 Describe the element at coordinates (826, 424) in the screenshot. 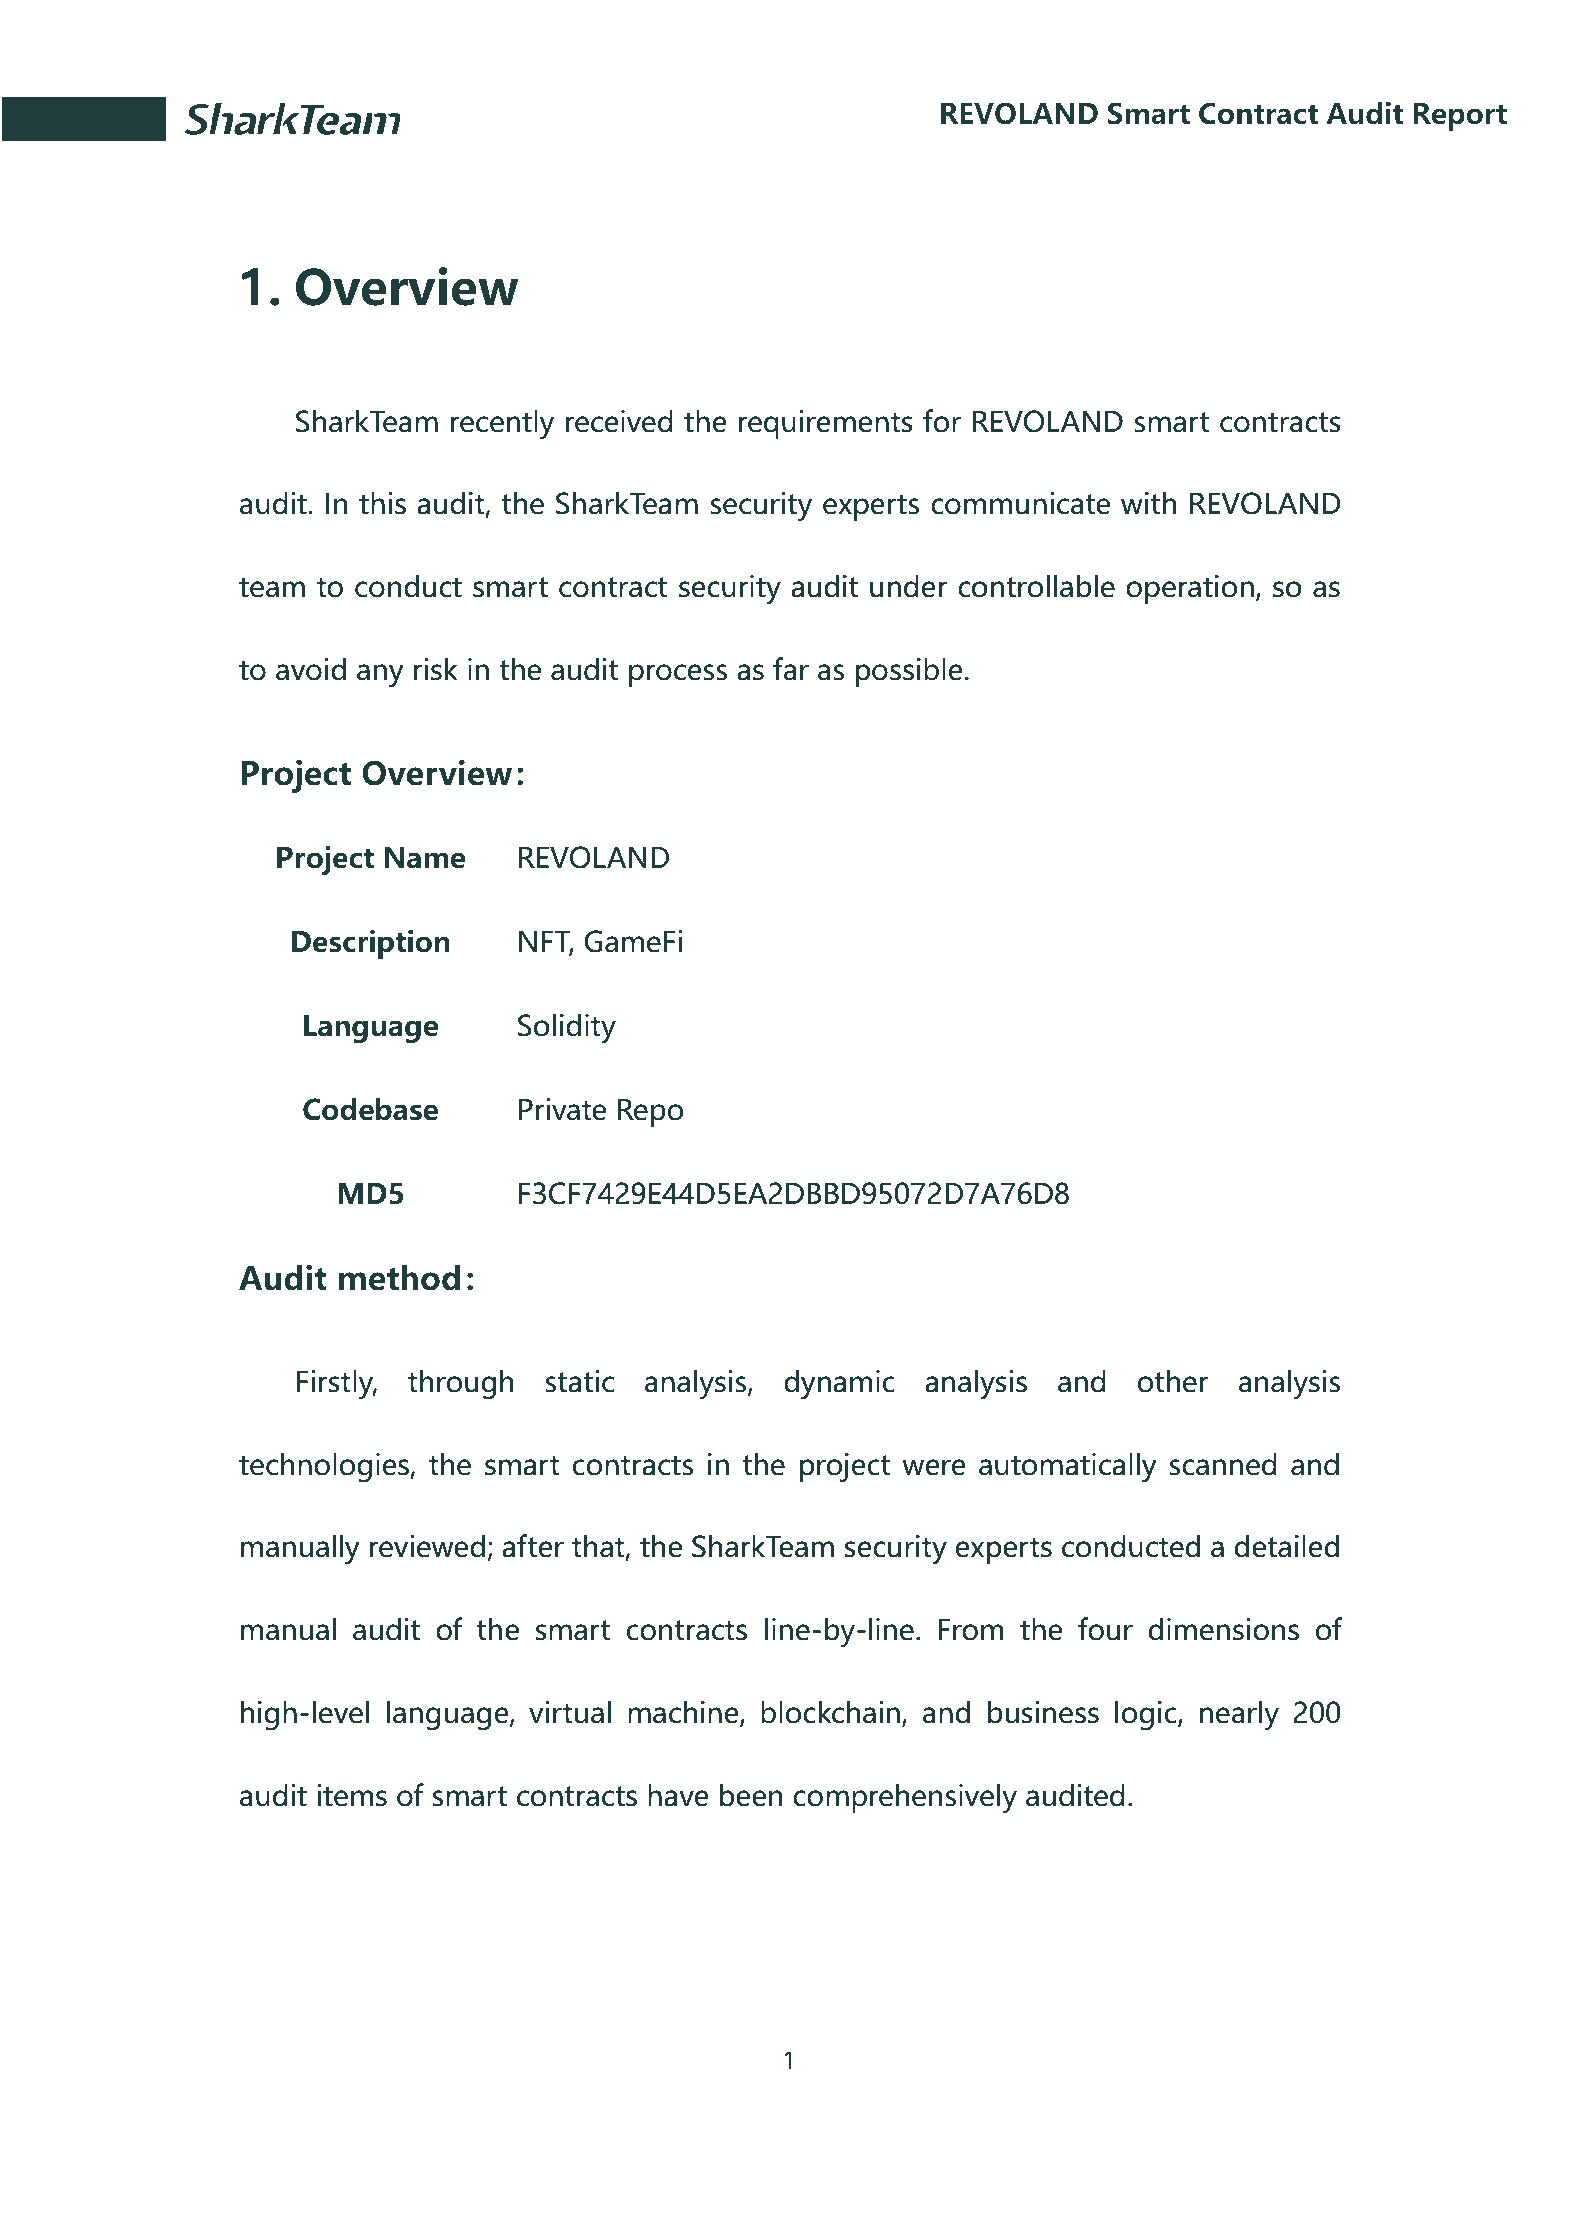

I see `requirements` at that location.
